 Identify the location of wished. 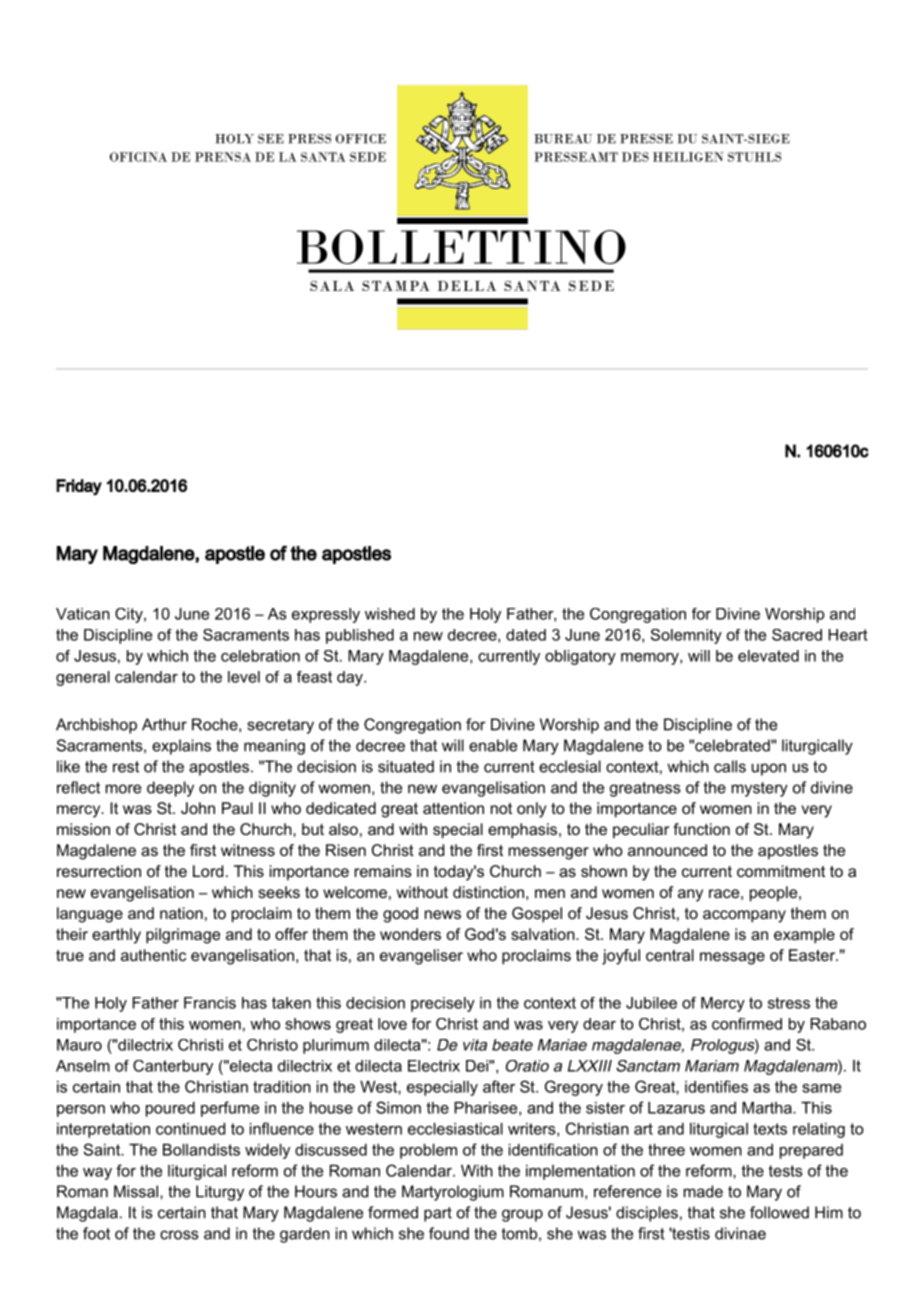
(390, 614).
